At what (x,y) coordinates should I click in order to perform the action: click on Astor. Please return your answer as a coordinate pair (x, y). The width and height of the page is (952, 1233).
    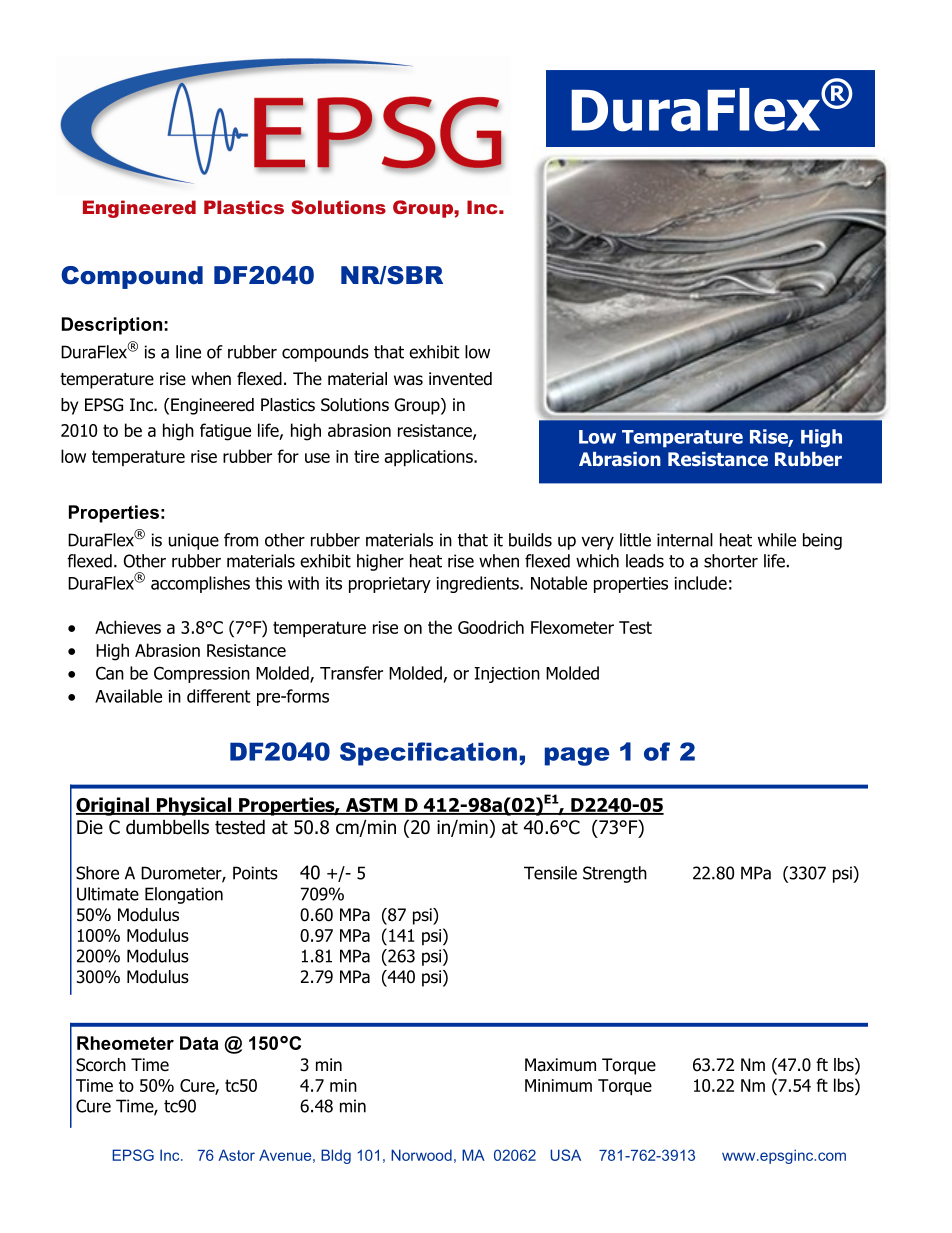
    Looking at the image, I should click on (236, 1155).
